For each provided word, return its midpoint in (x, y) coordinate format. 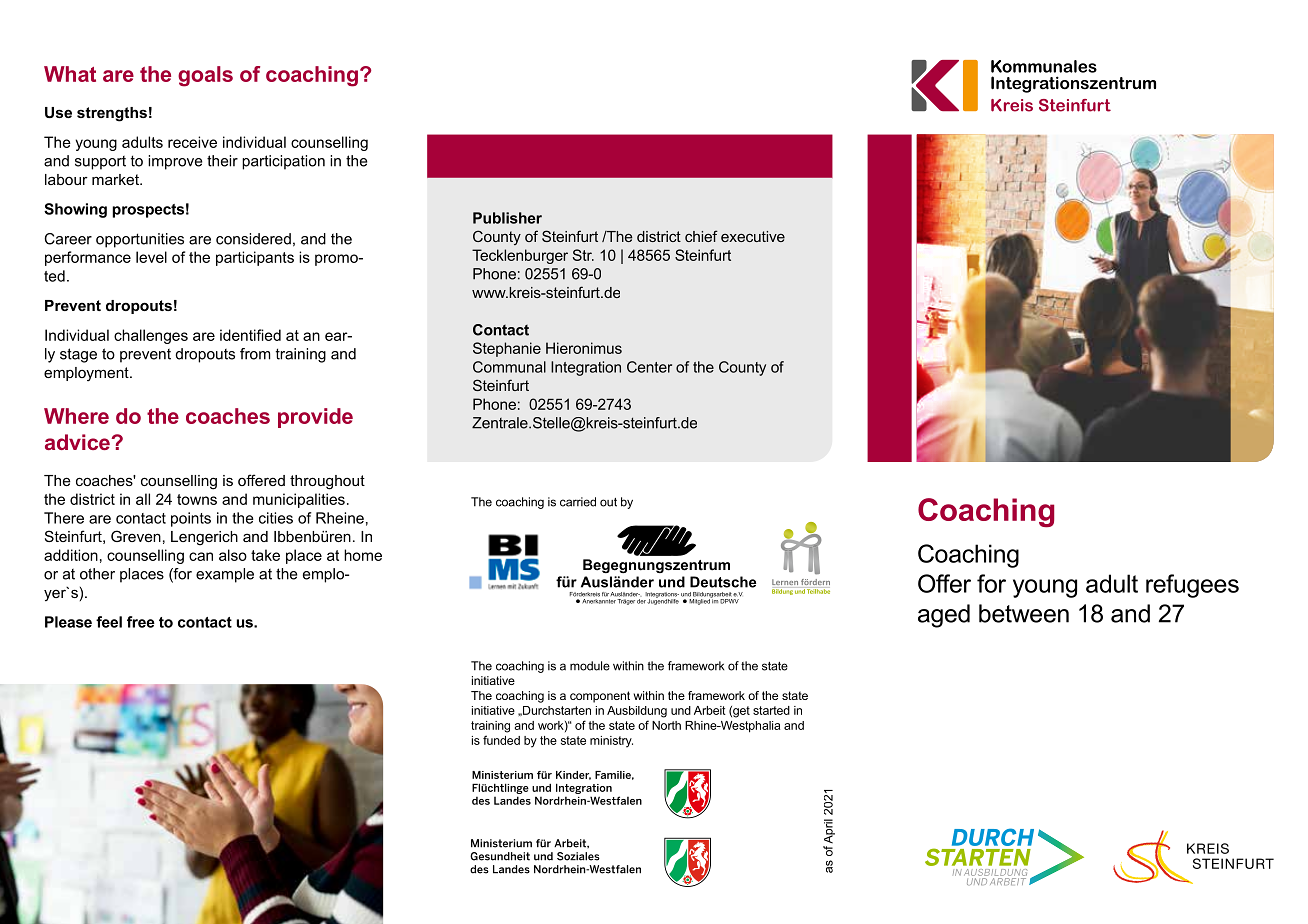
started (771, 710)
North (666, 725)
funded (501, 740)
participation (283, 162)
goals (205, 76)
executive (753, 236)
